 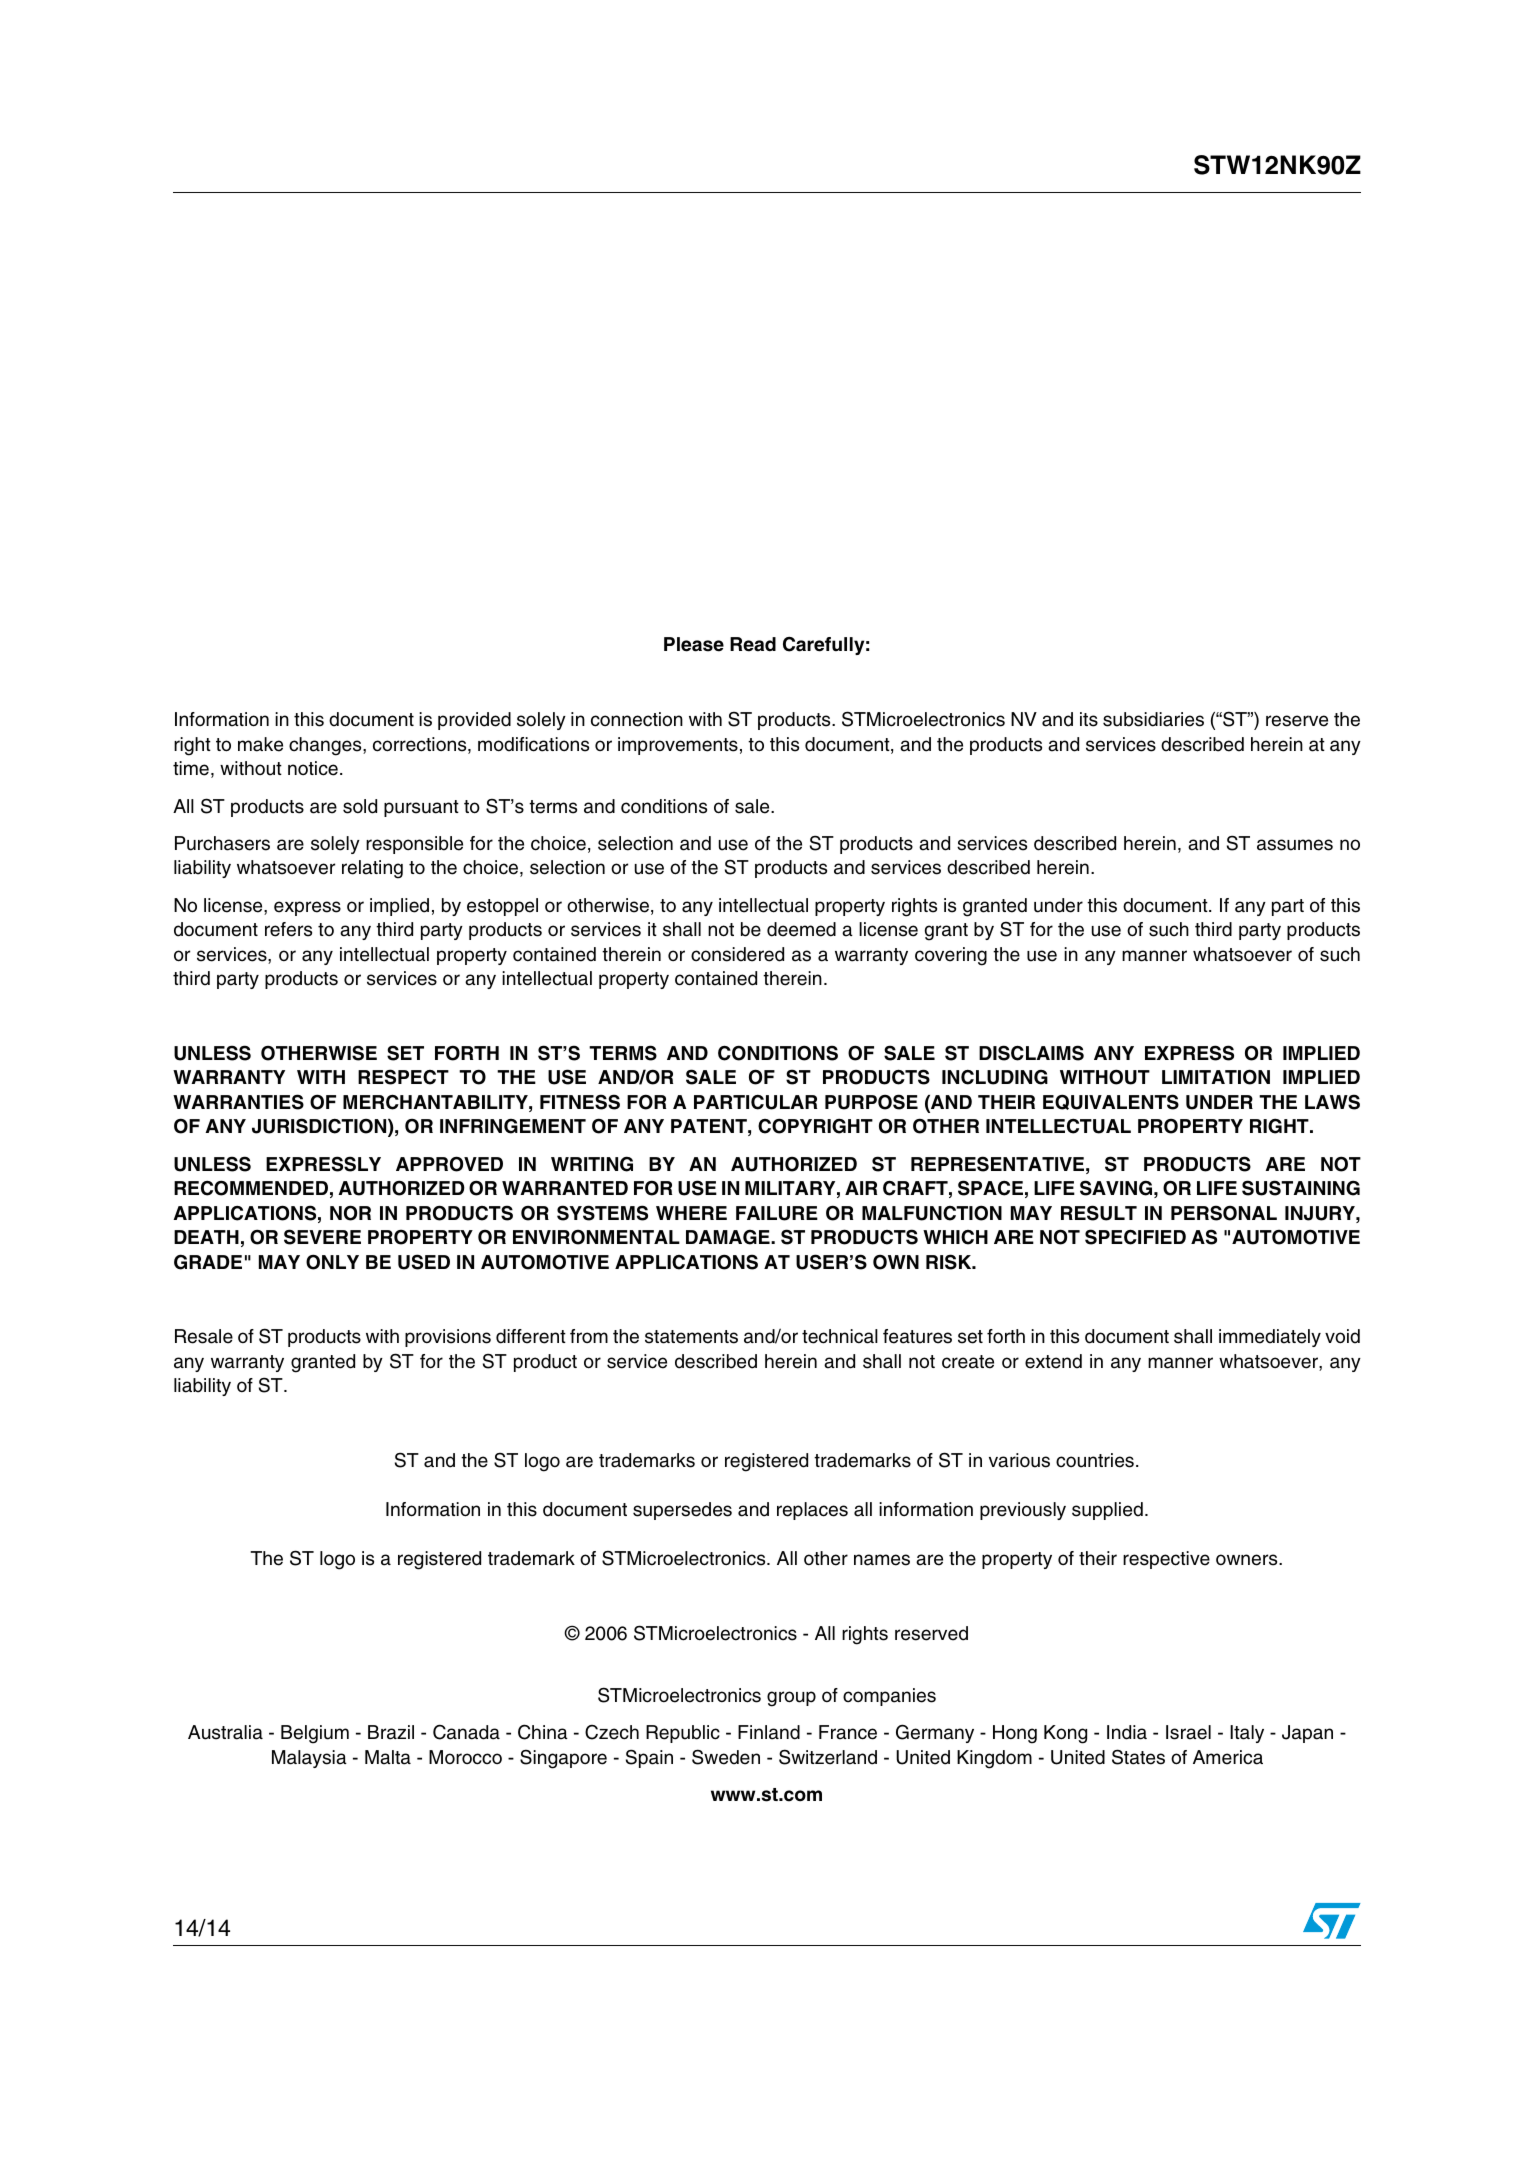 What do you see at coordinates (753, 644) in the page?
I see `Read` at bounding box center [753, 644].
